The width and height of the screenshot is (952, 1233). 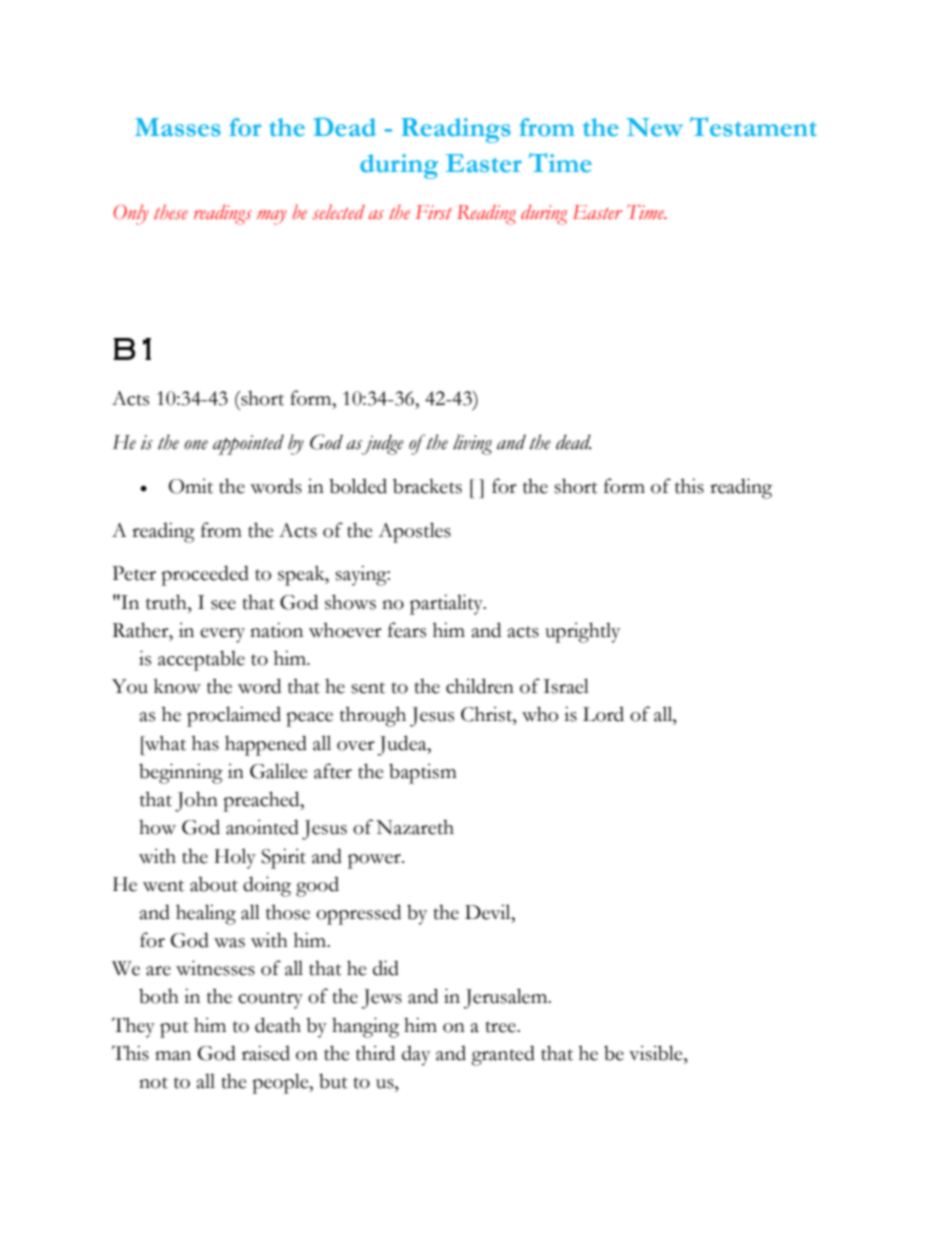 I want to click on Apostles, so click(x=414, y=532).
